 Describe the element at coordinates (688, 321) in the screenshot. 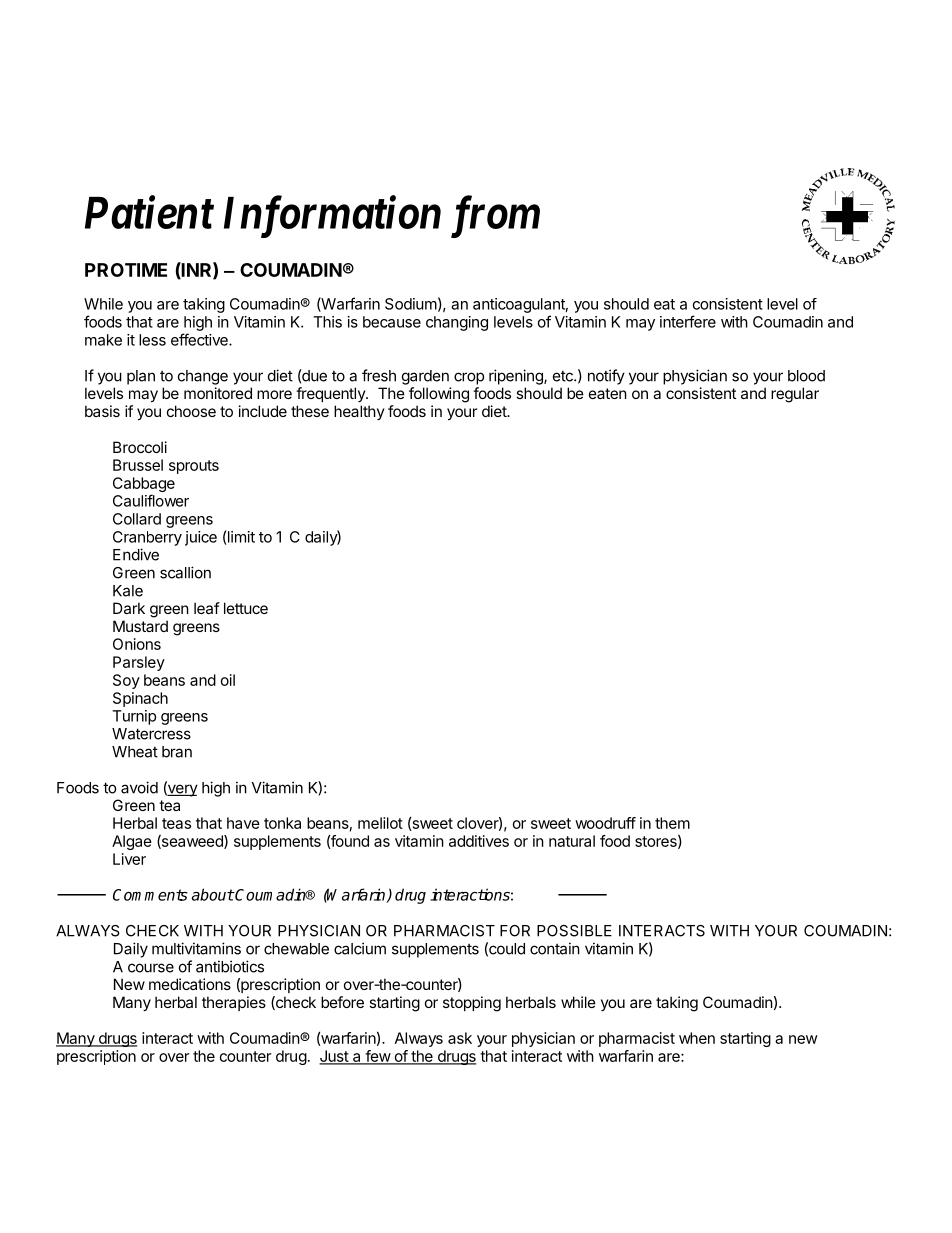

I see `interfere` at that location.
